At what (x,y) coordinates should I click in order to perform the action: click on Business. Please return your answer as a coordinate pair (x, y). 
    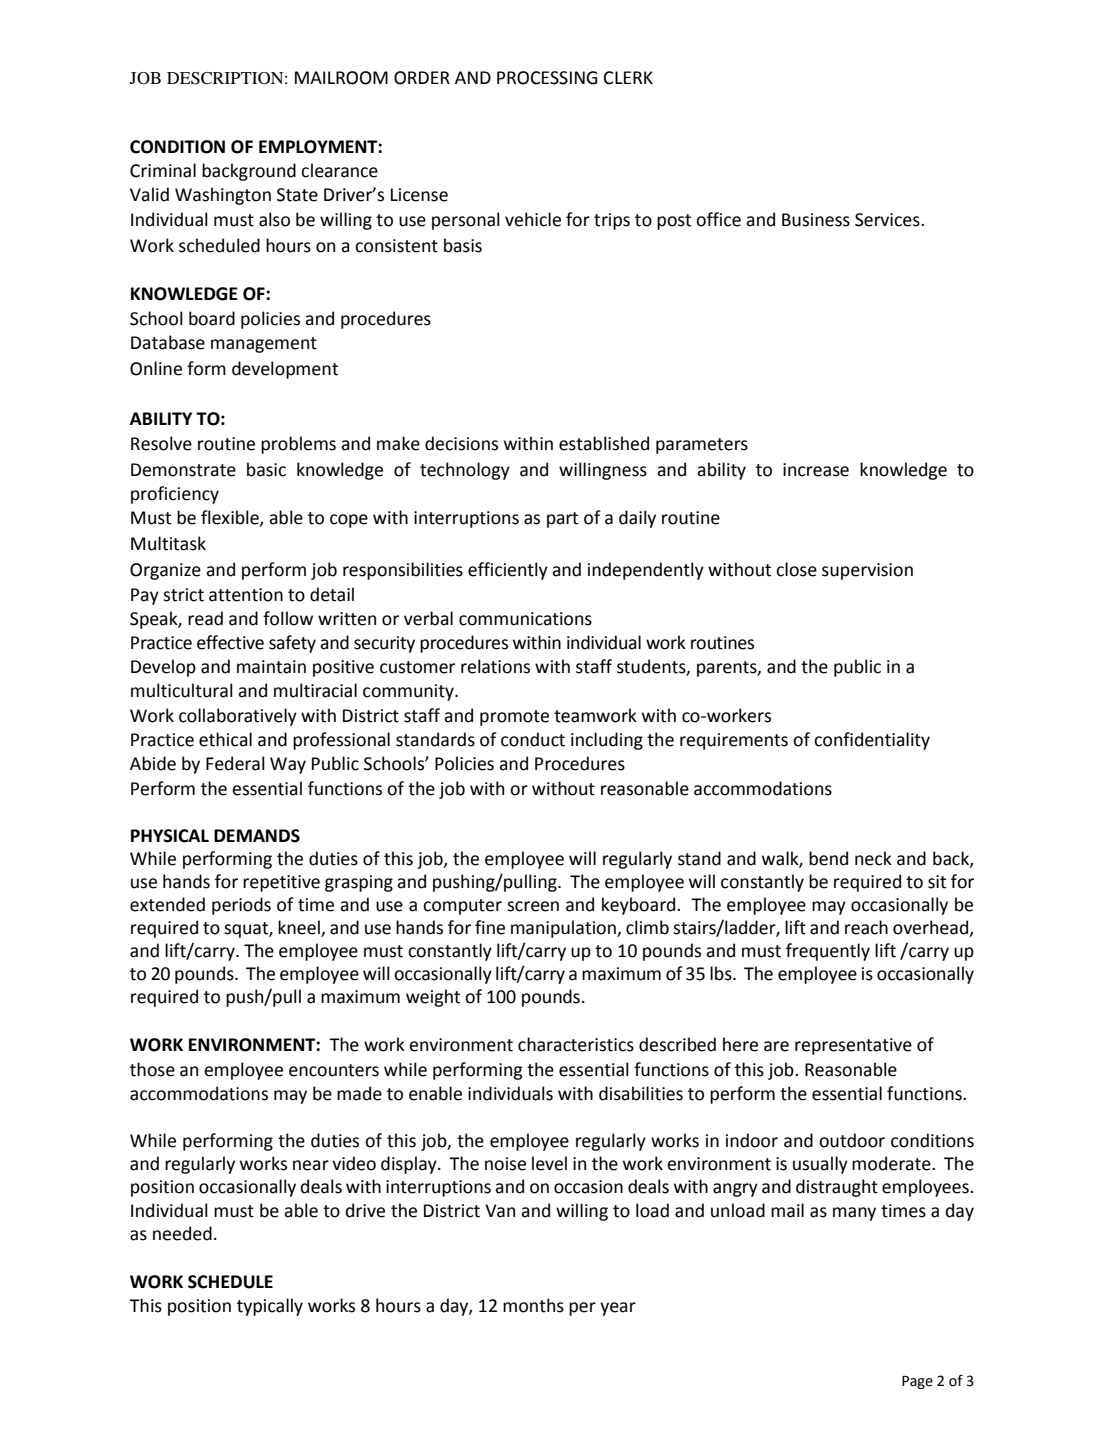
    Looking at the image, I should click on (816, 220).
